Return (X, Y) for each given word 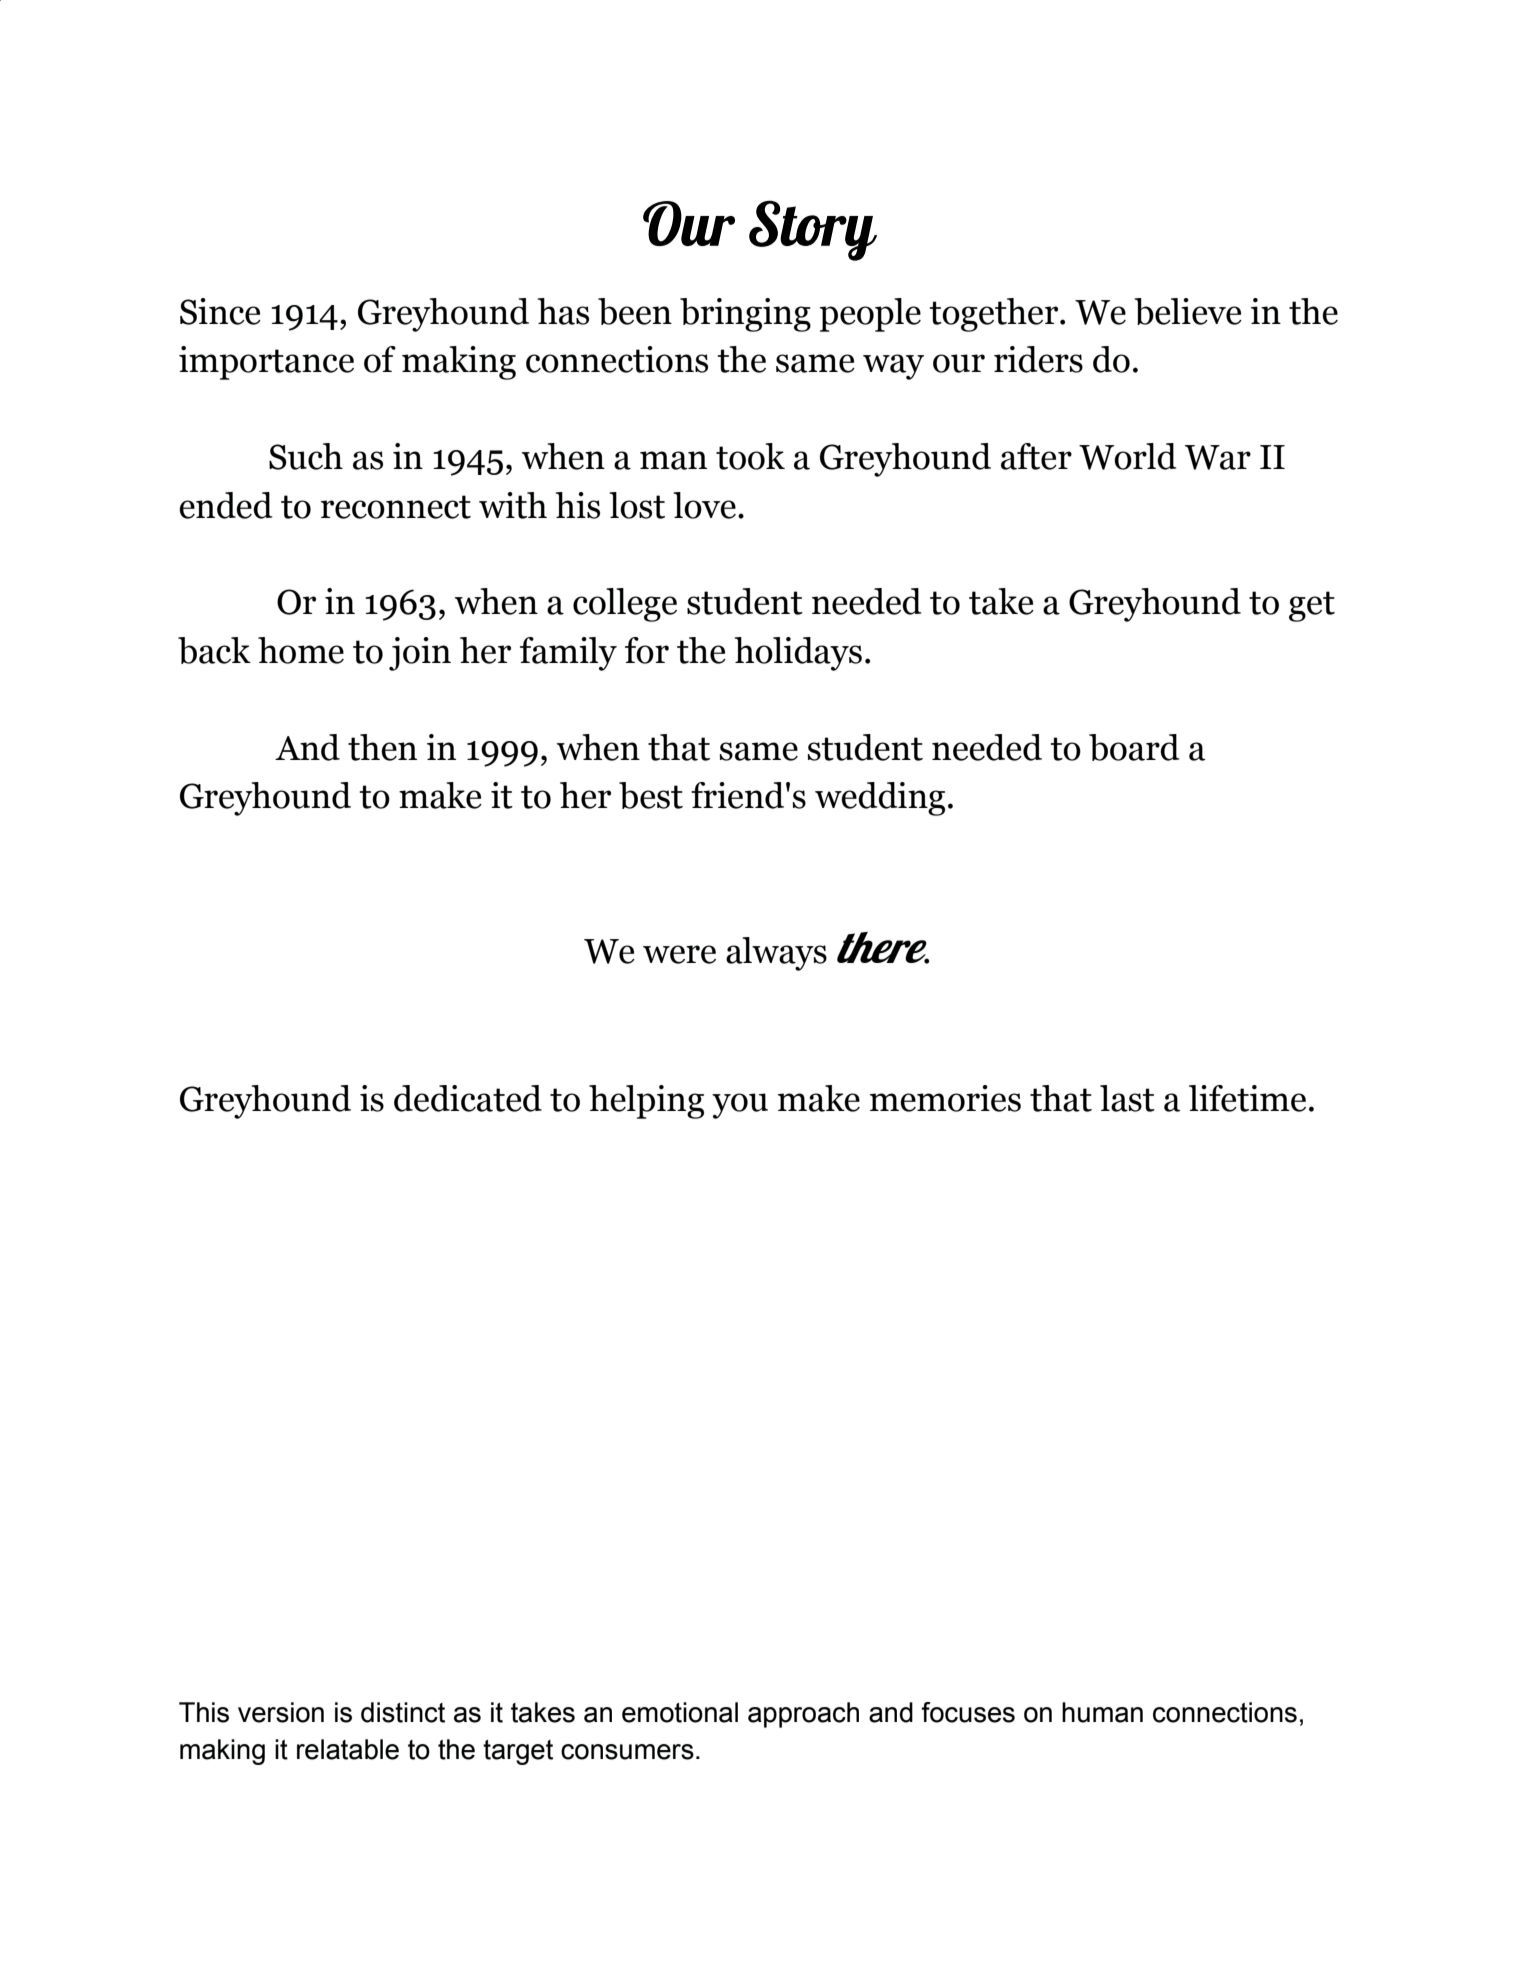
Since (220, 311)
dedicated (468, 1098)
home (301, 650)
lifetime (1247, 1098)
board (1134, 747)
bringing (745, 315)
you (740, 1106)
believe (1188, 311)
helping (646, 1102)
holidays (798, 654)
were (679, 954)
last (1127, 1098)
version (281, 1712)
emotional (680, 1712)
